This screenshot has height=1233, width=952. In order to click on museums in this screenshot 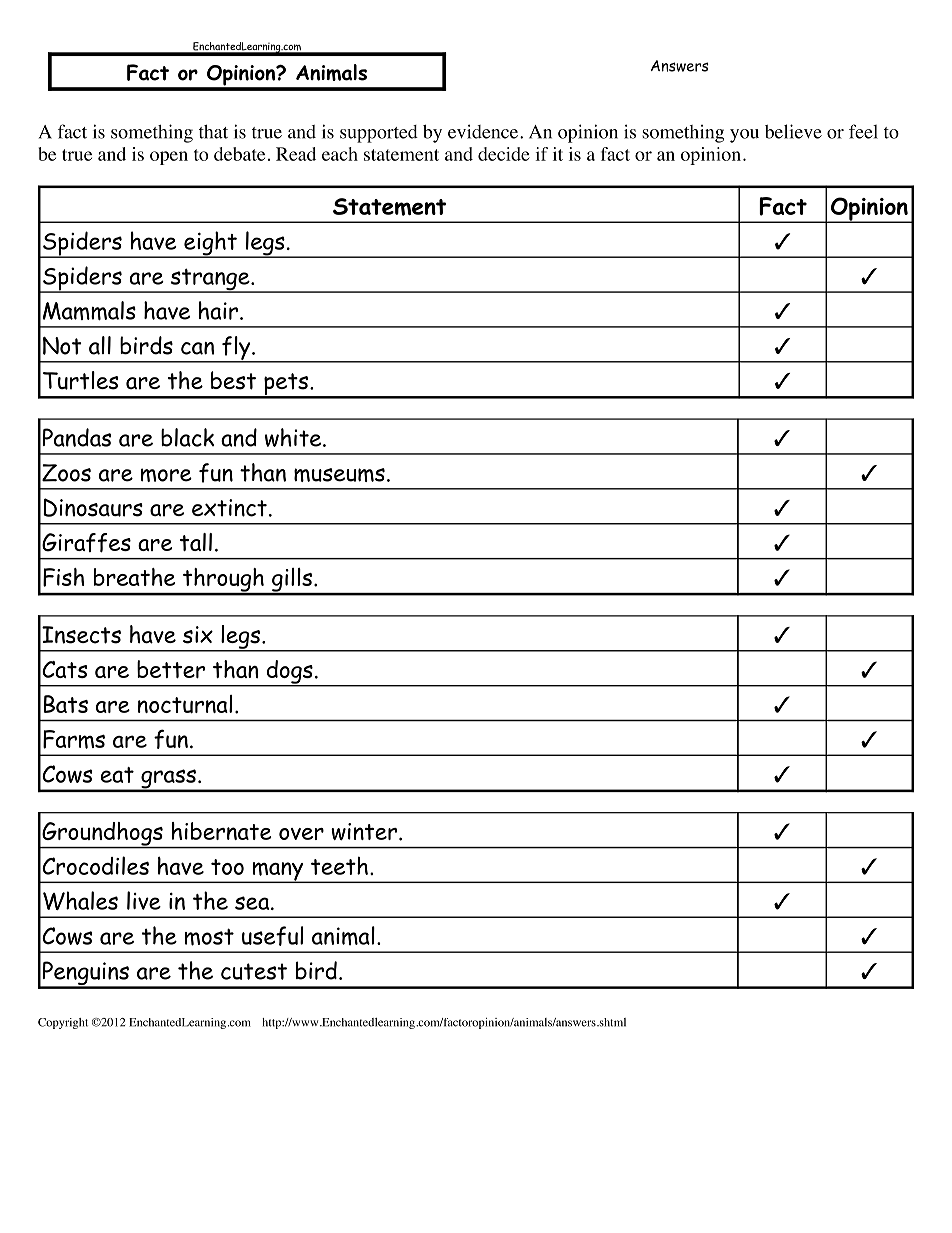, I will do `click(339, 475)`.
